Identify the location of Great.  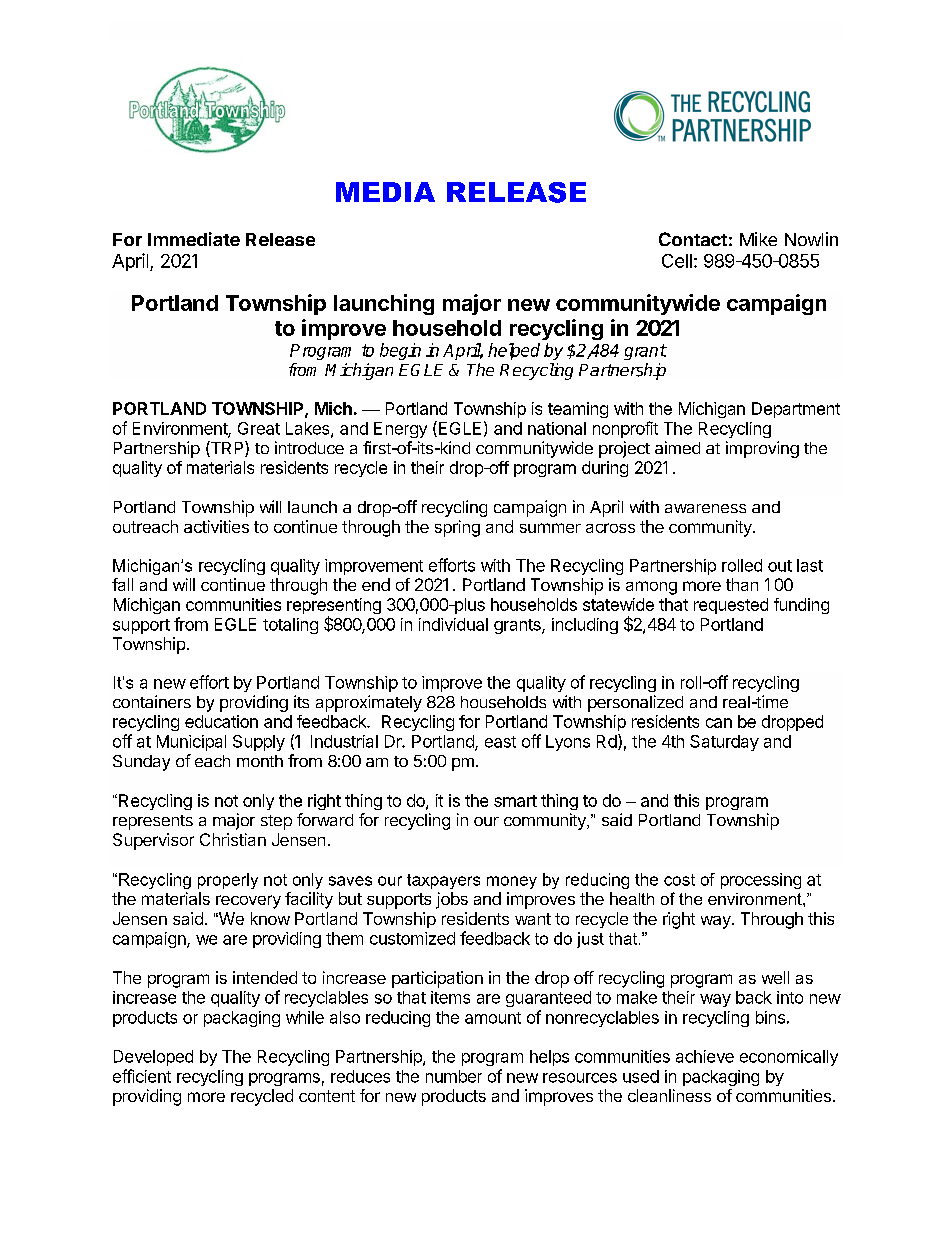
(259, 428).
